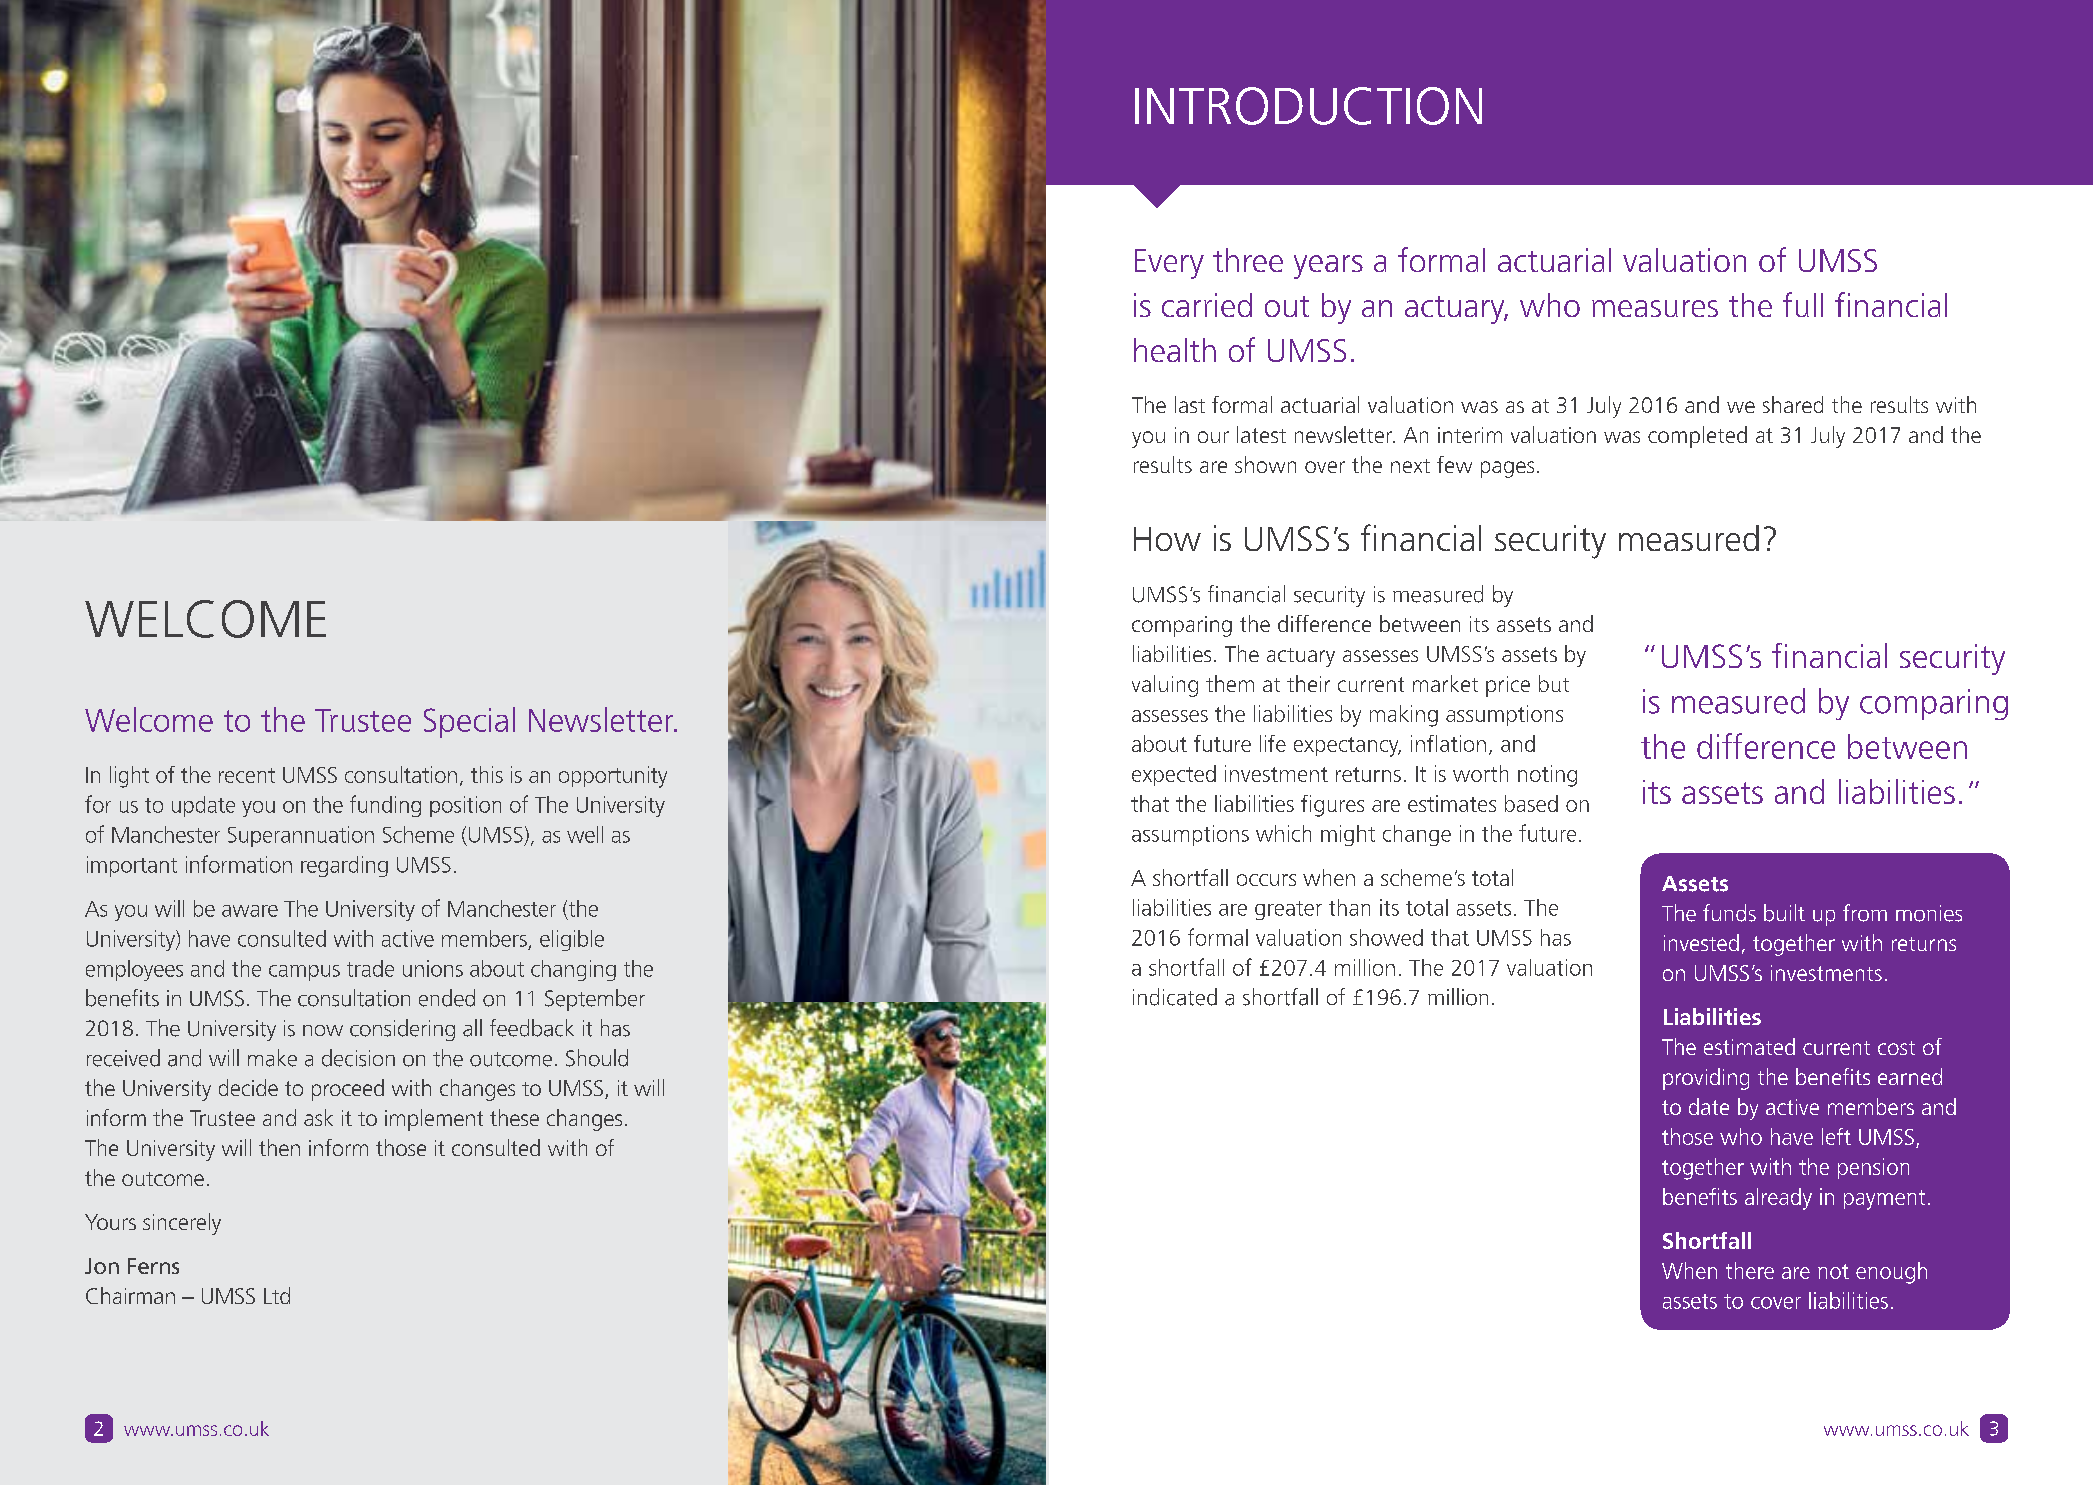 This screenshot has width=2093, height=1485. I want to click on there, so click(1750, 1270).
